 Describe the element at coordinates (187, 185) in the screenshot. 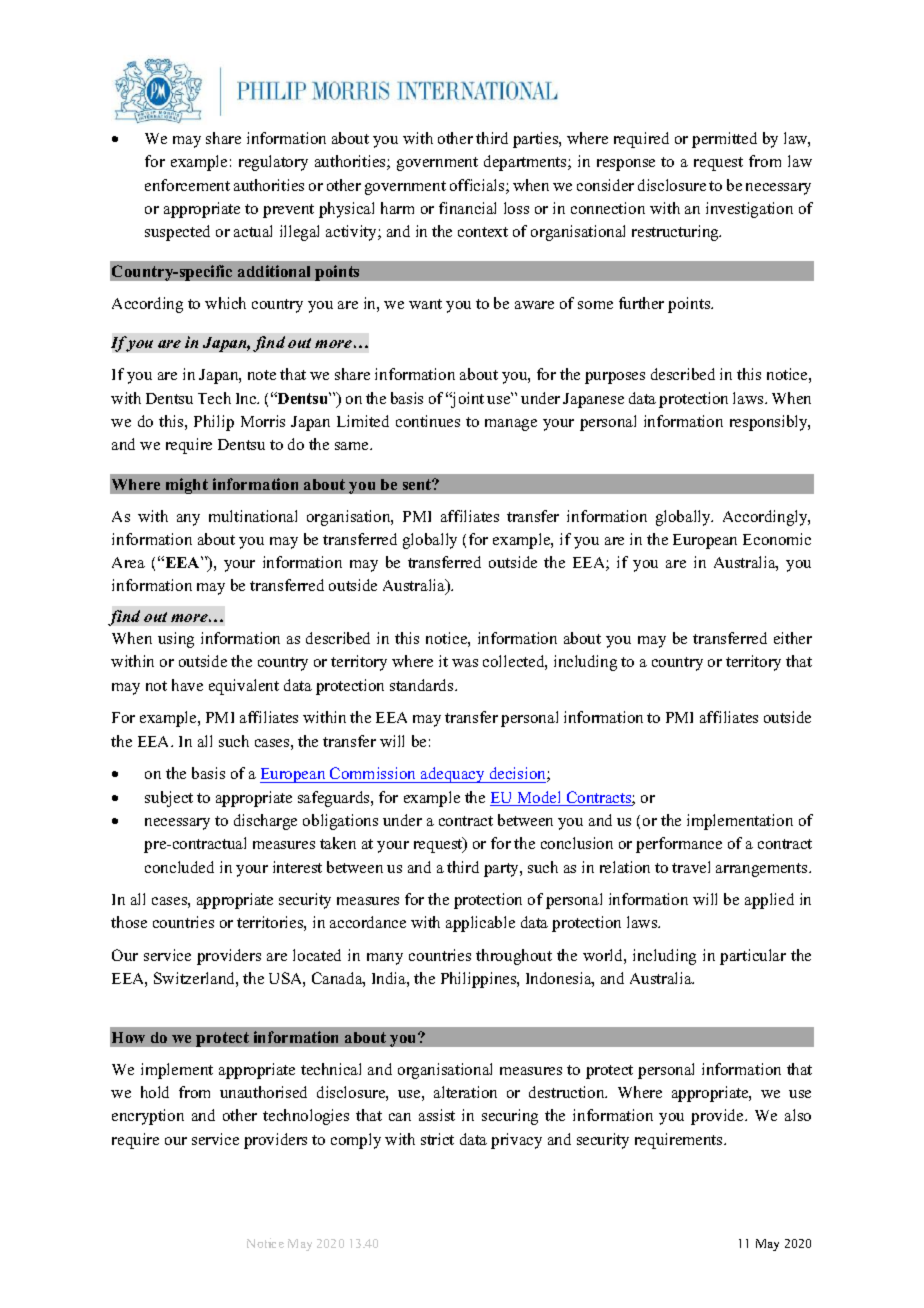

I see `enforcement` at that location.
